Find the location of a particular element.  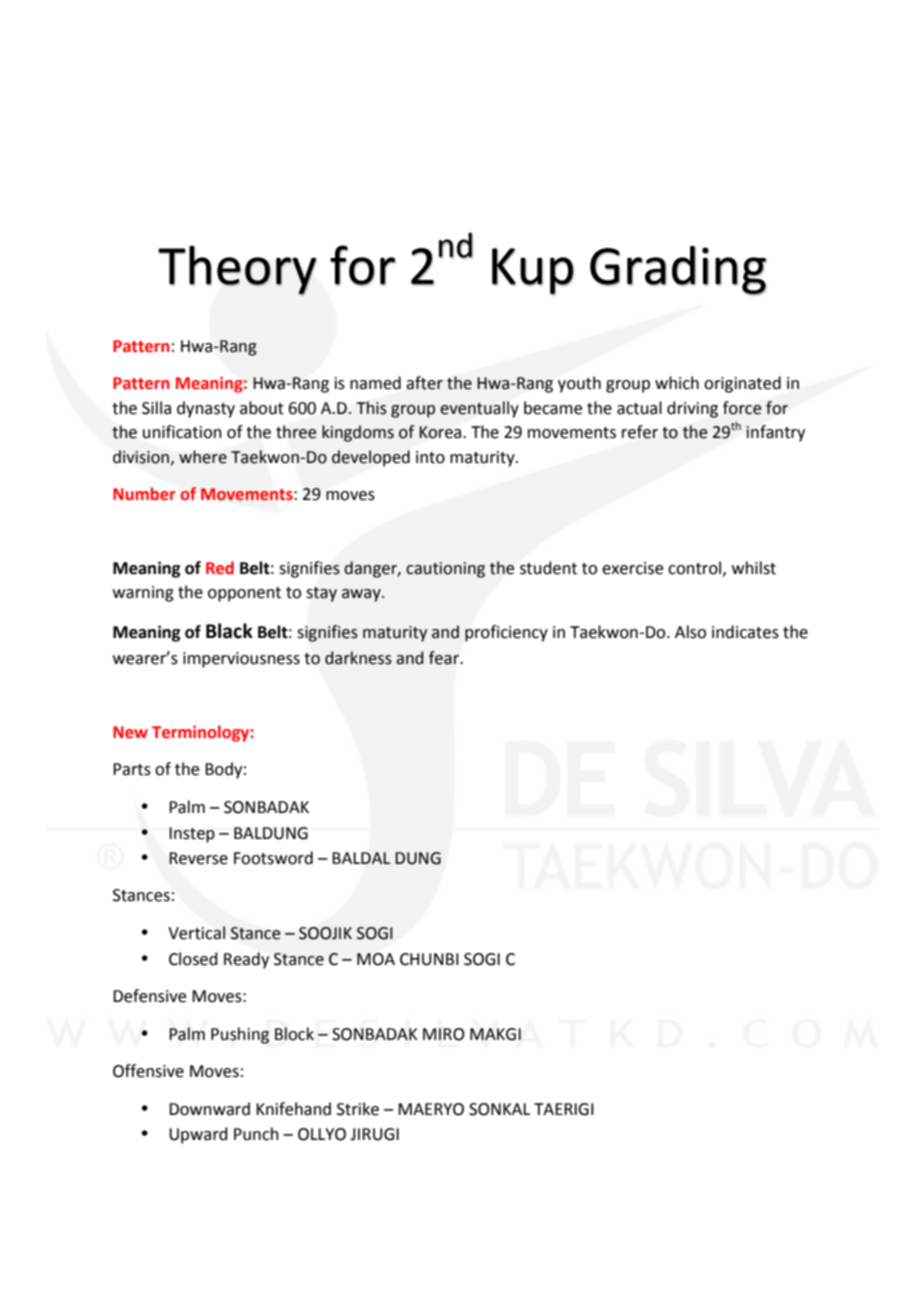

Downward is located at coordinates (209, 1109).
